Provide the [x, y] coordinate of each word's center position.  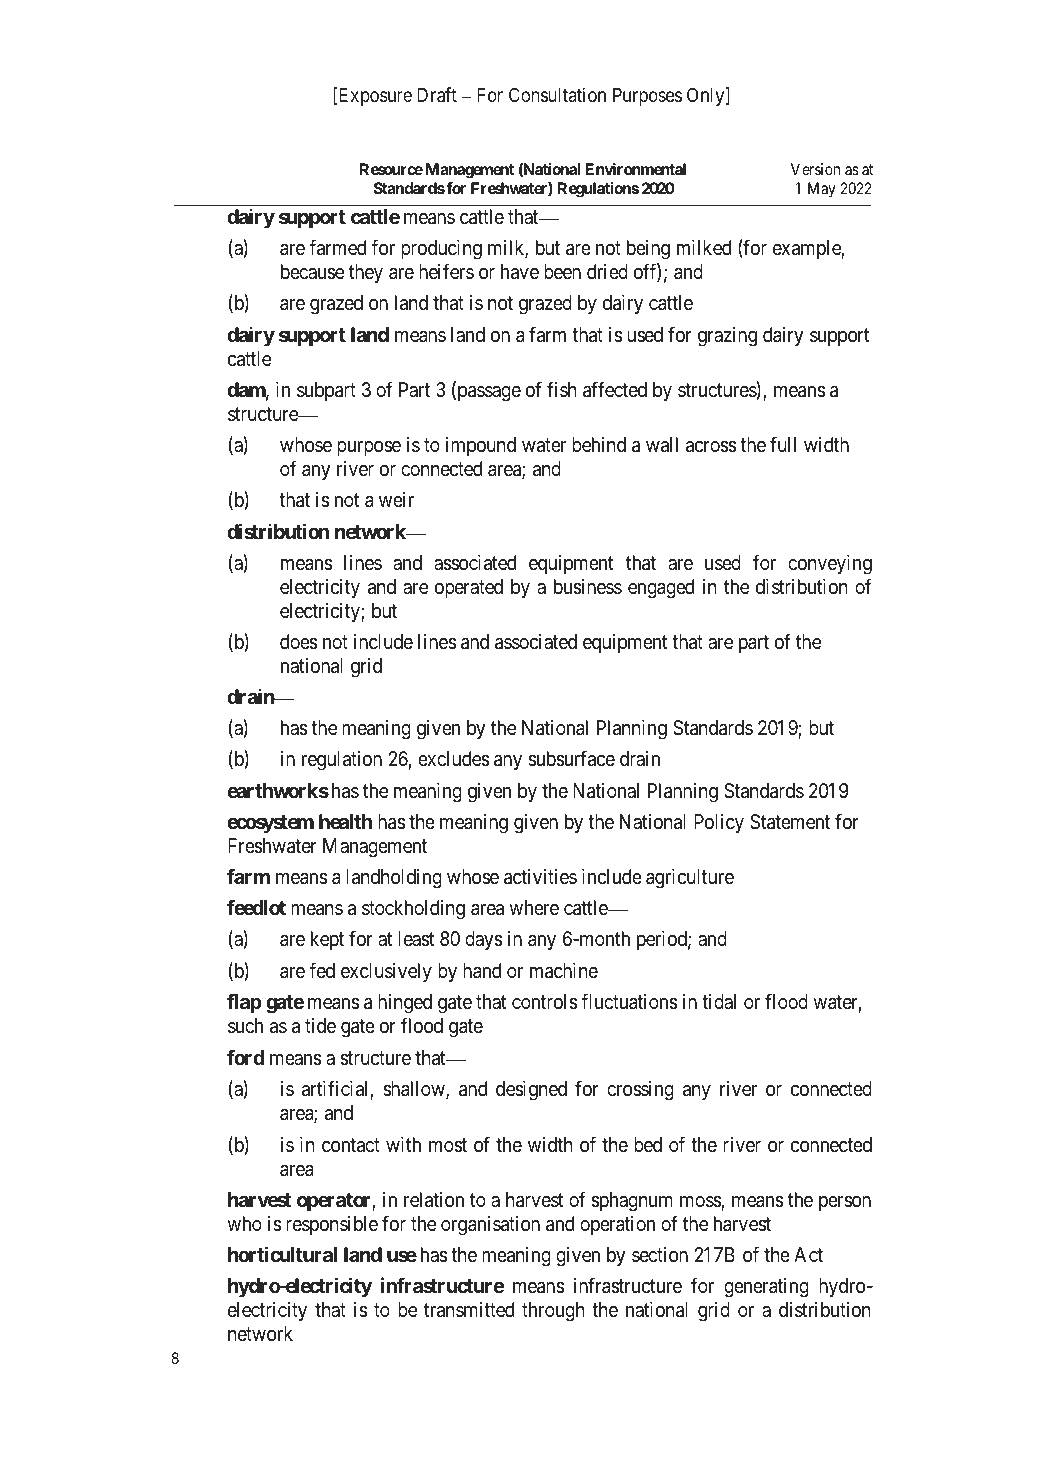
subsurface [571, 759]
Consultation [557, 94]
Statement [790, 822]
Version [815, 169]
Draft [437, 95]
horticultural [282, 1254]
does [299, 642]
